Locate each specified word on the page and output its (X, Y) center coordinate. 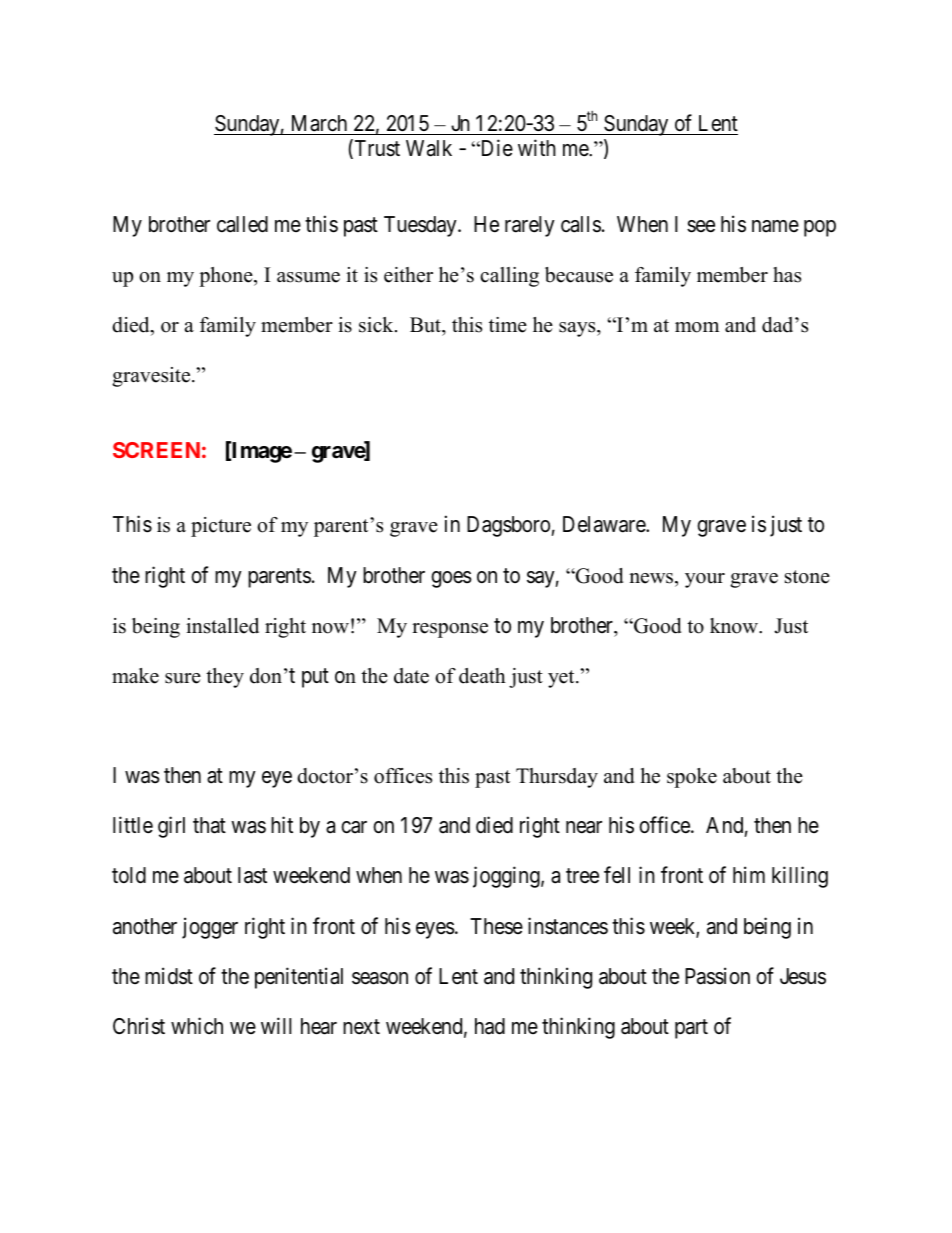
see (701, 226)
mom (697, 327)
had (490, 1026)
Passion (717, 976)
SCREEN (156, 450)
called (242, 224)
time (508, 325)
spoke (692, 778)
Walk (429, 148)
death (482, 676)
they (225, 678)
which (197, 1026)
